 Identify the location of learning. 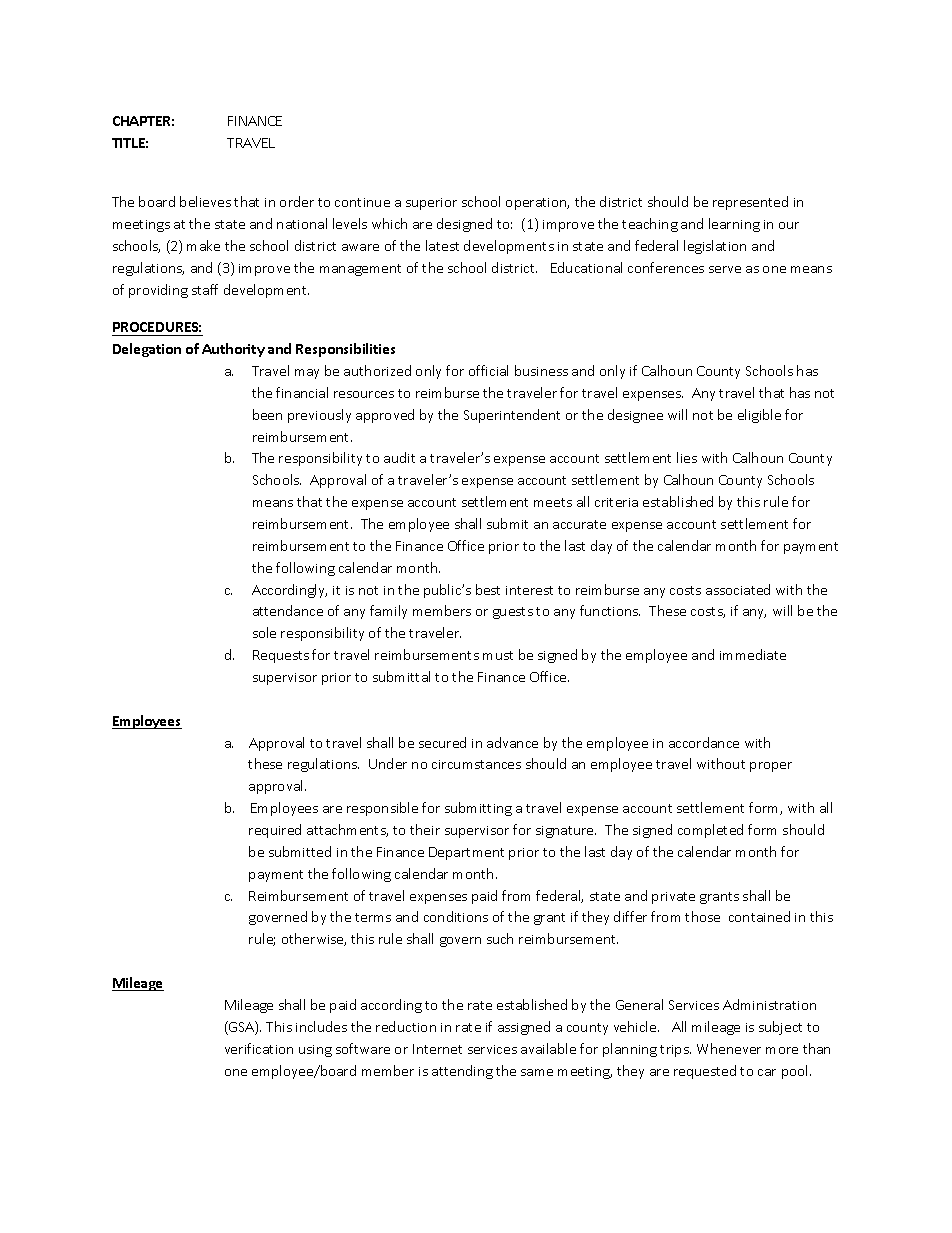
(734, 225).
